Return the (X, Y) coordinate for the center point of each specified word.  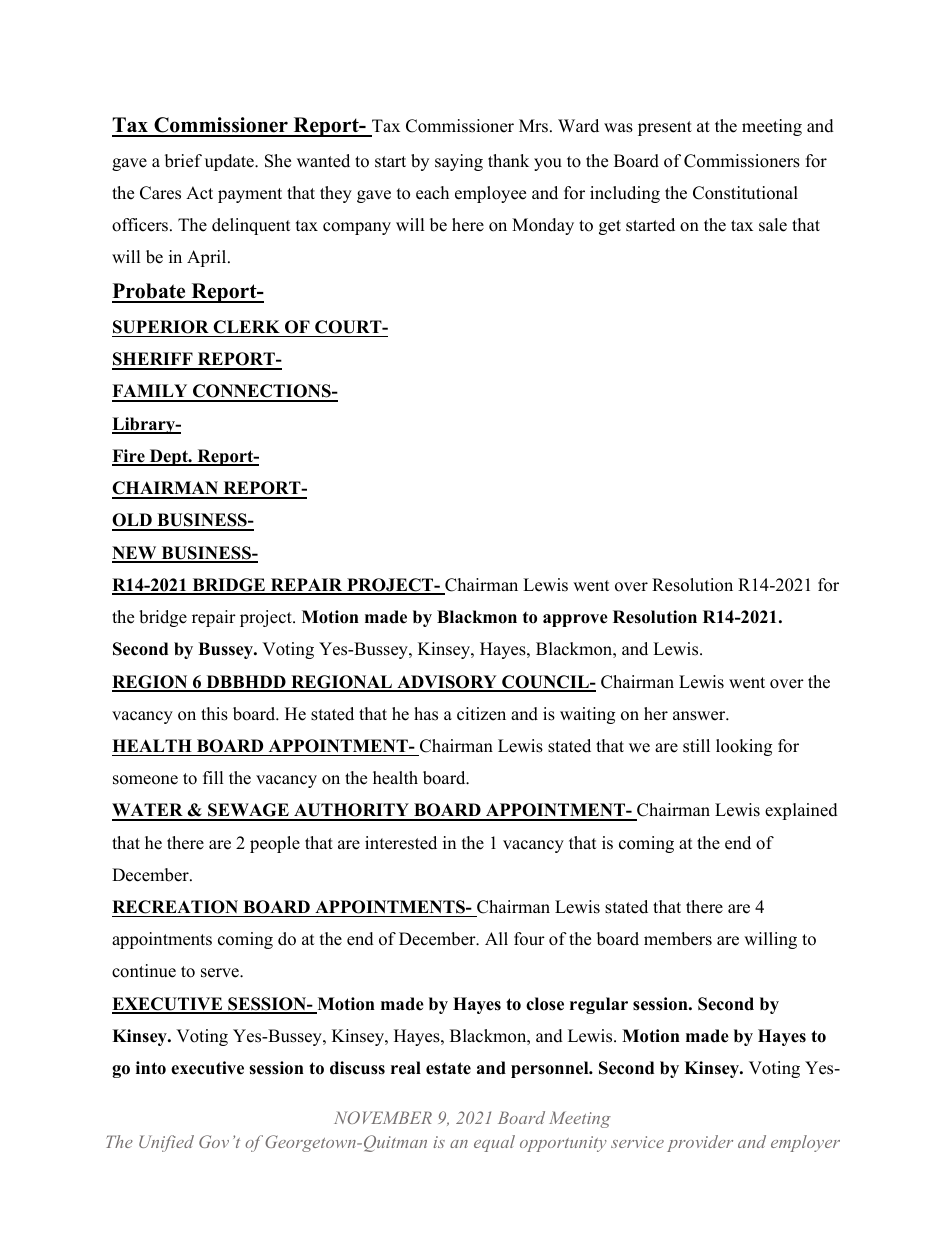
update (230, 162)
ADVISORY (447, 683)
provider (700, 1143)
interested (401, 843)
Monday (543, 226)
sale (773, 225)
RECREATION (175, 907)
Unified (166, 1143)
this (214, 714)
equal (494, 1143)
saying (459, 162)
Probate (150, 292)
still (696, 746)
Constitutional (745, 193)
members (678, 939)
